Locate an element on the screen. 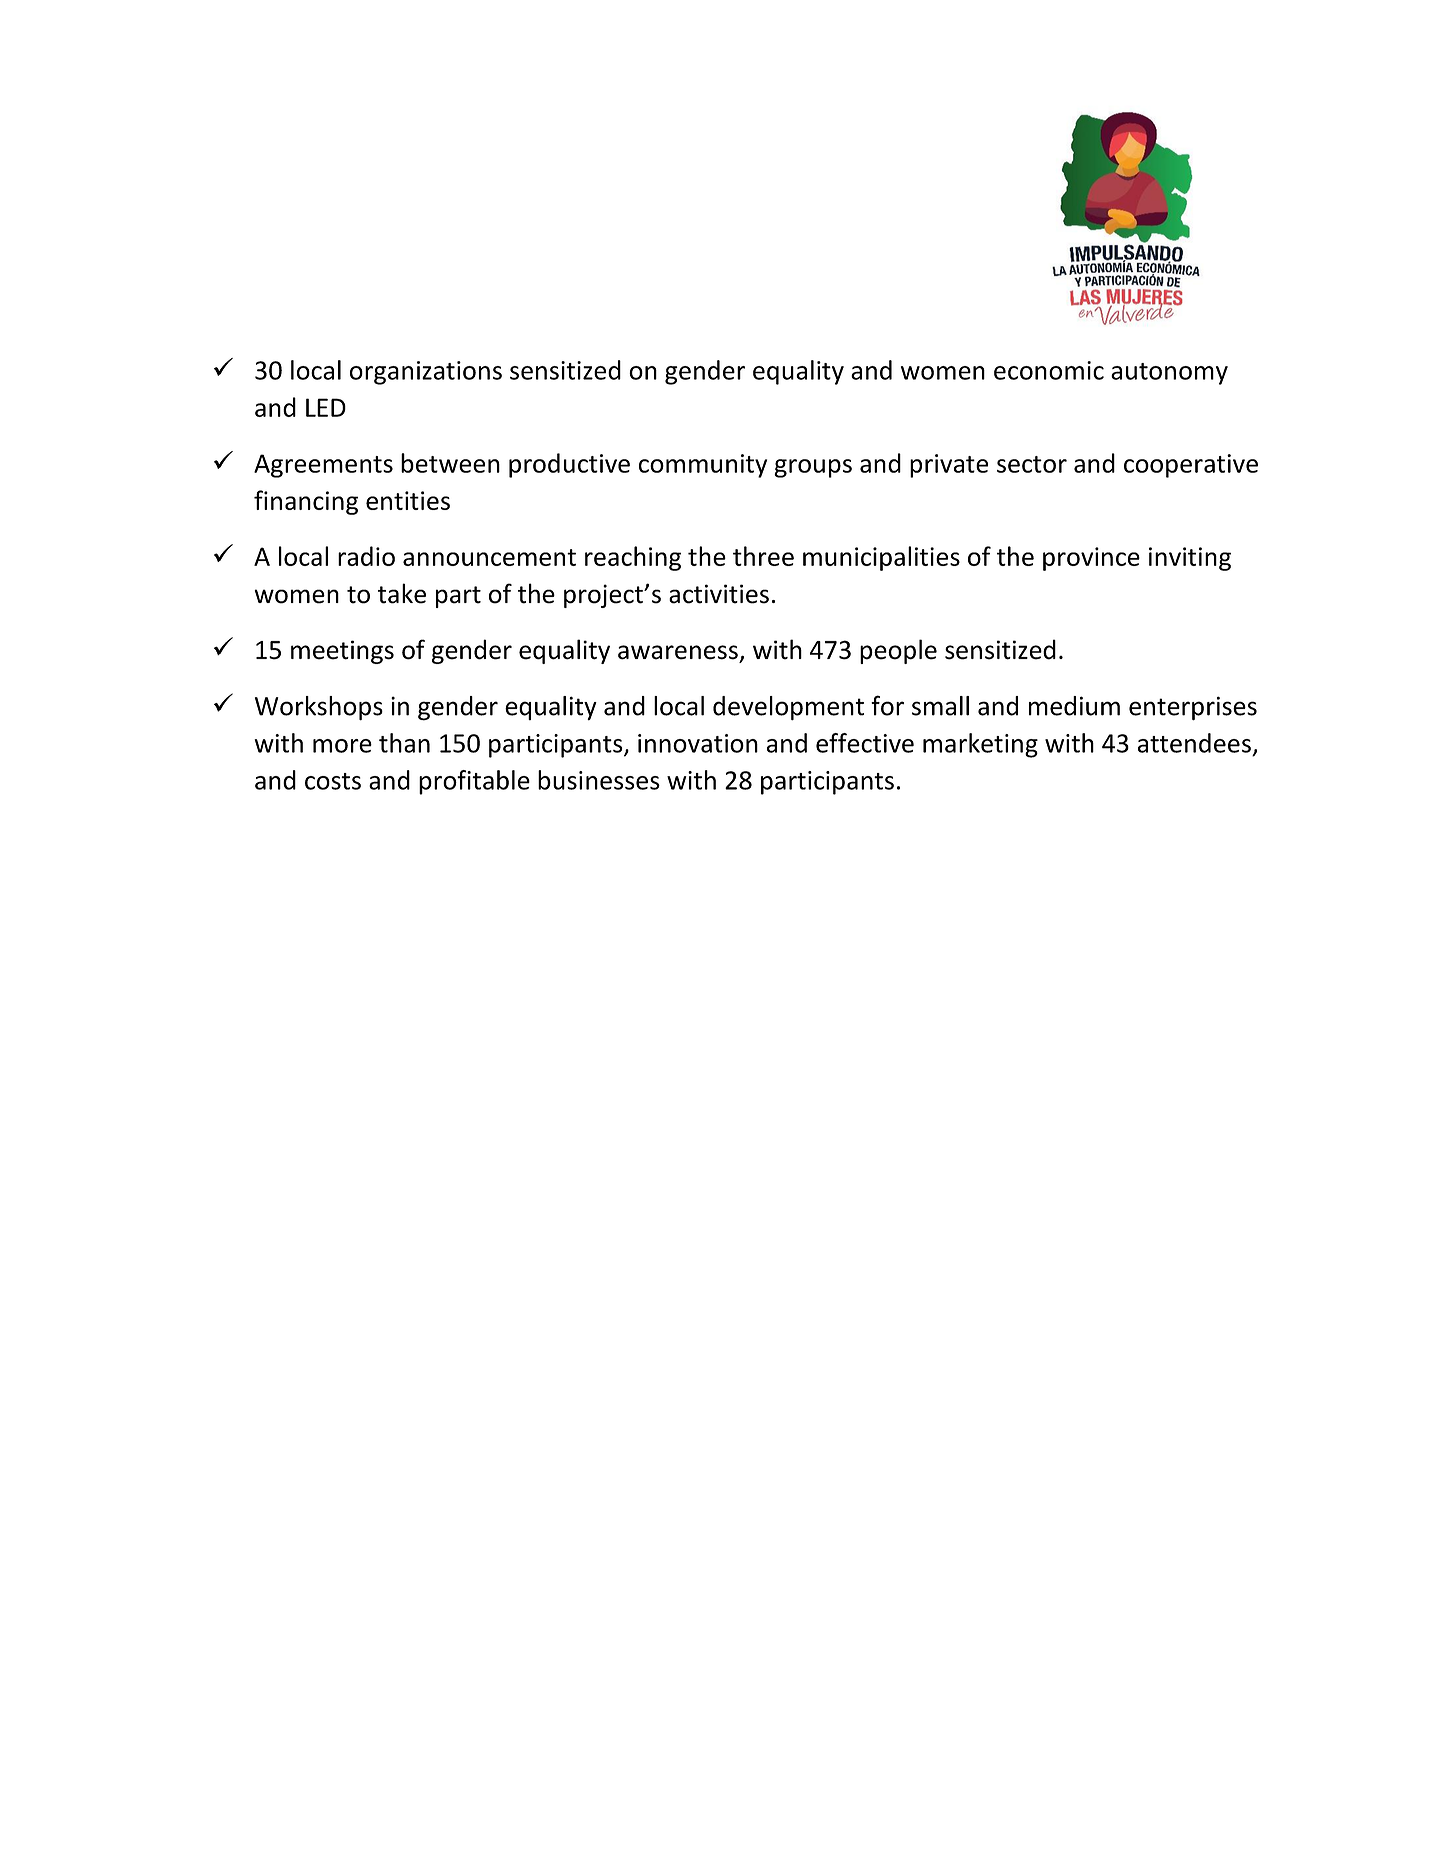 The width and height of the screenshot is (1439, 1863). three is located at coordinates (763, 556).
